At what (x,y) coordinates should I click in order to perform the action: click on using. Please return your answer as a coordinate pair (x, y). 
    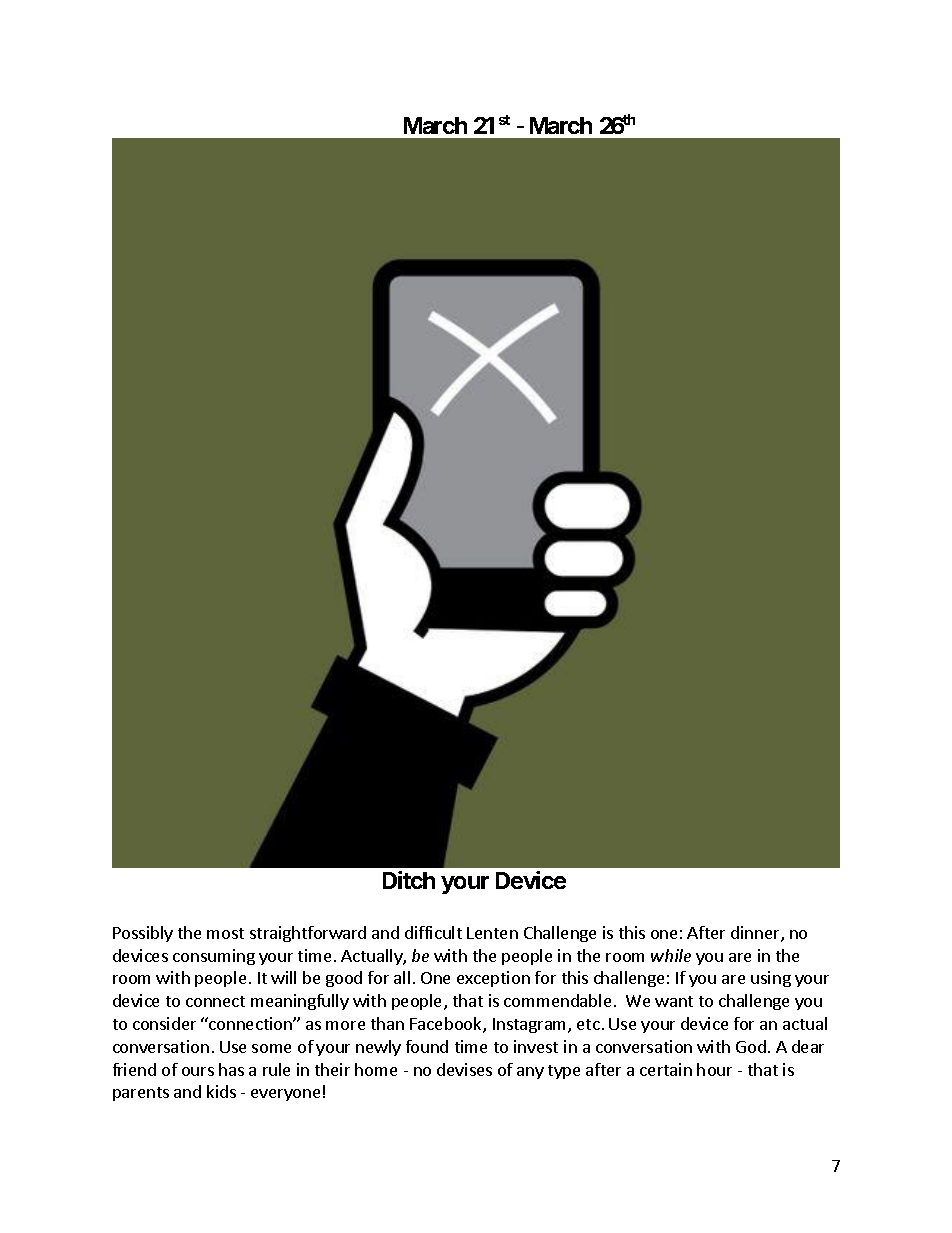
    Looking at the image, I should click on (771, 979).
